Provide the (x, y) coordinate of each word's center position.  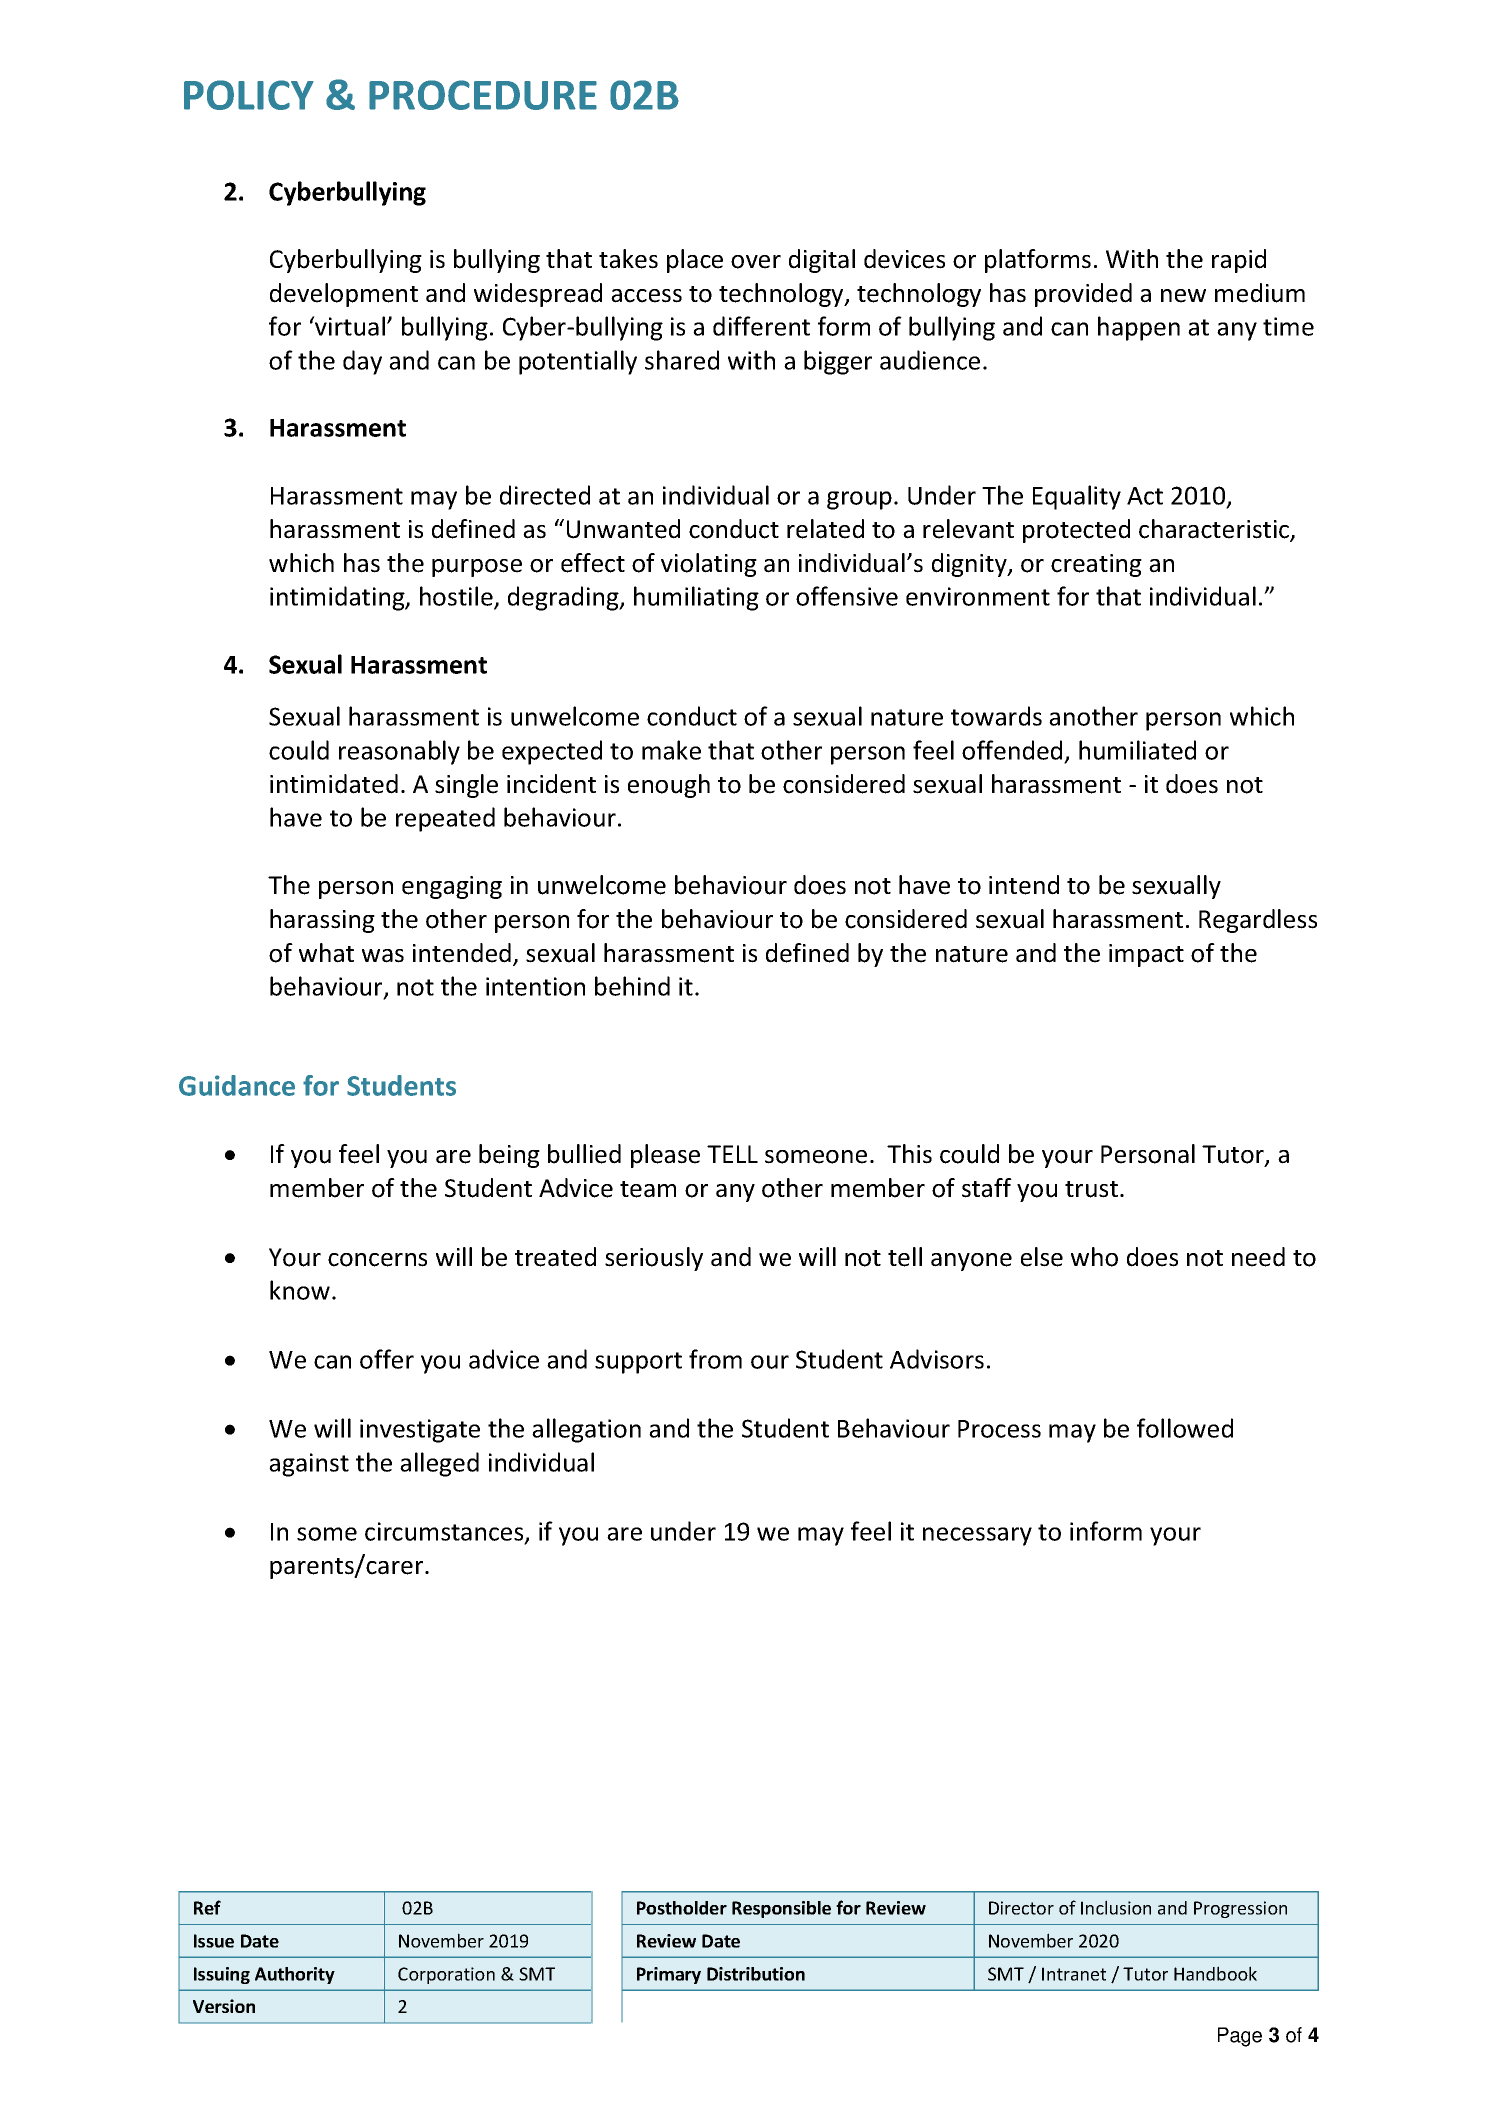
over (756, 262)
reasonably (399, 752)
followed (1185, 1428)
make (671, 750)
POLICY (249, 95)
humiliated (1137, 750)
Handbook (1215, 1973)
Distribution (756, 1974)
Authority (295, 1975)
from (715, 1359)
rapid (1239, 261)
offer (387, 1359)
